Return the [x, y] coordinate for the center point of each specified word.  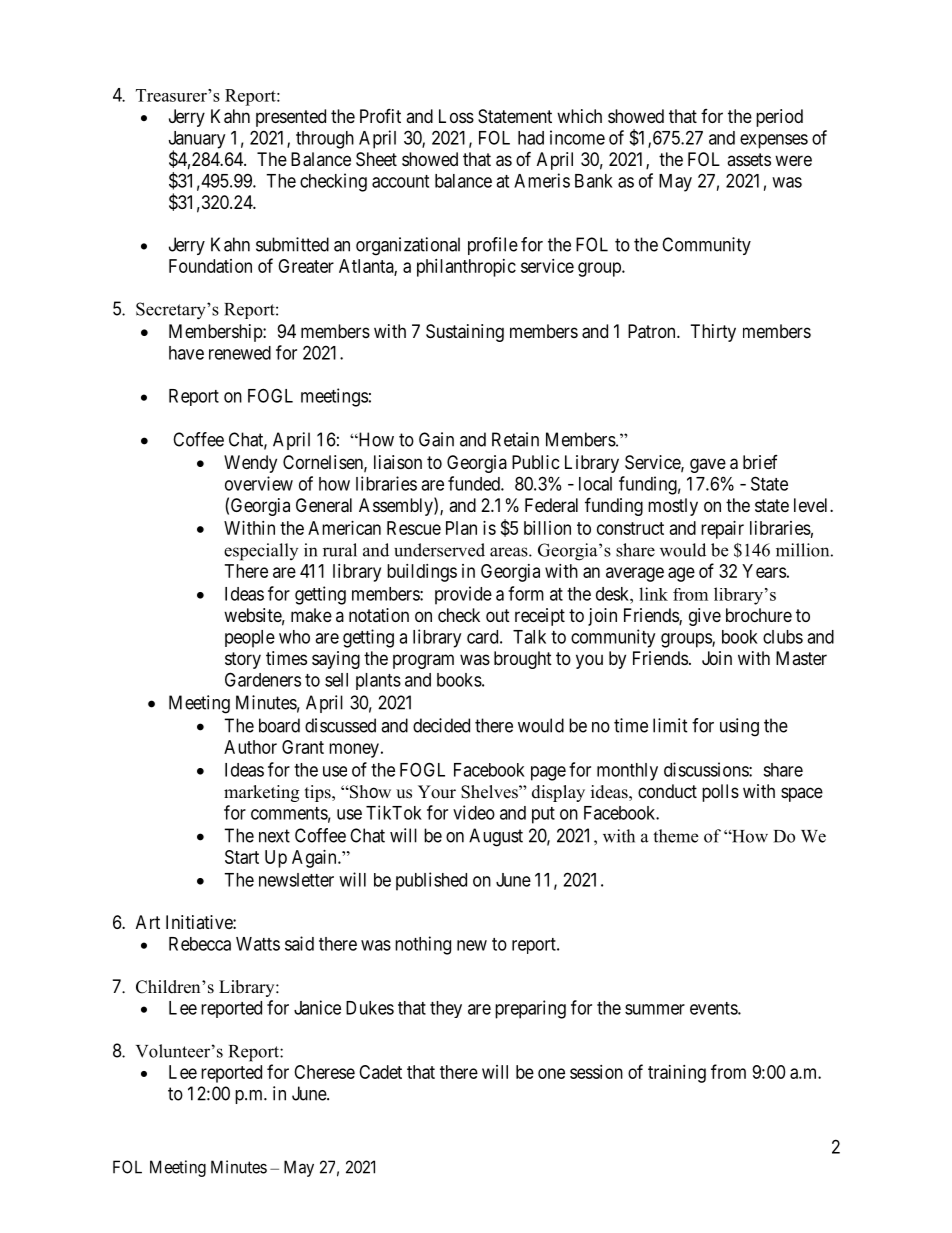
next [274, 836]
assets [749, 159]
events [714, 1008]
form [526, 593]
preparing [530, 1009]
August [496, 837]
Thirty [713, 333]
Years [764, 571]
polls [720, 793]
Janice [317, 1007]
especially [261, 552]
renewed [240, 353]
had [531, 138]
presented [291, 118]
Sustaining [465, 333]
